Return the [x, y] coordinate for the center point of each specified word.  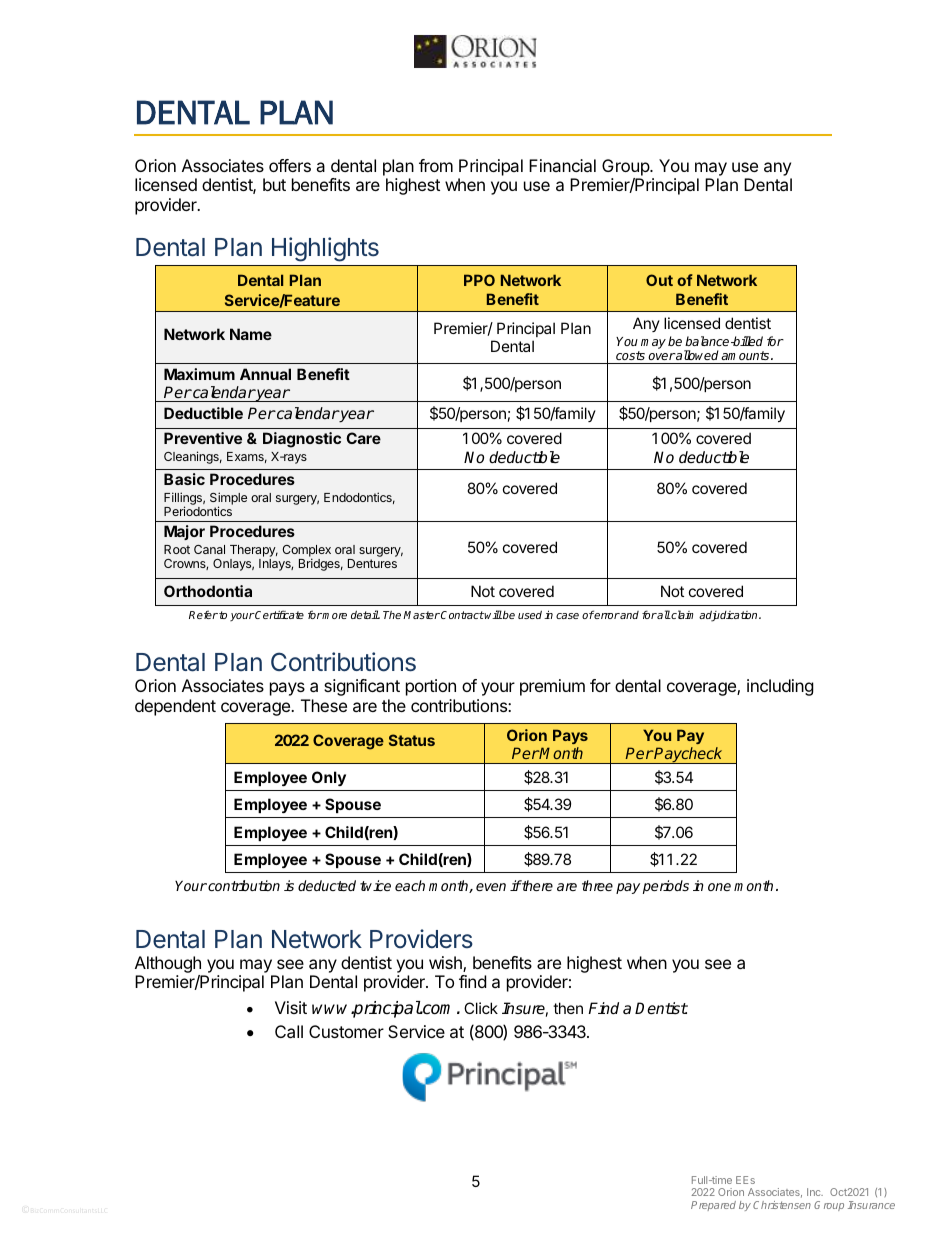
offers [290, 165]
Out [659, 280]
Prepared [713, 1206]
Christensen [782, 1205]
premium [552, 687]
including [780, 687]
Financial [562, 165]
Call [289, 1031]
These [324, 705]
